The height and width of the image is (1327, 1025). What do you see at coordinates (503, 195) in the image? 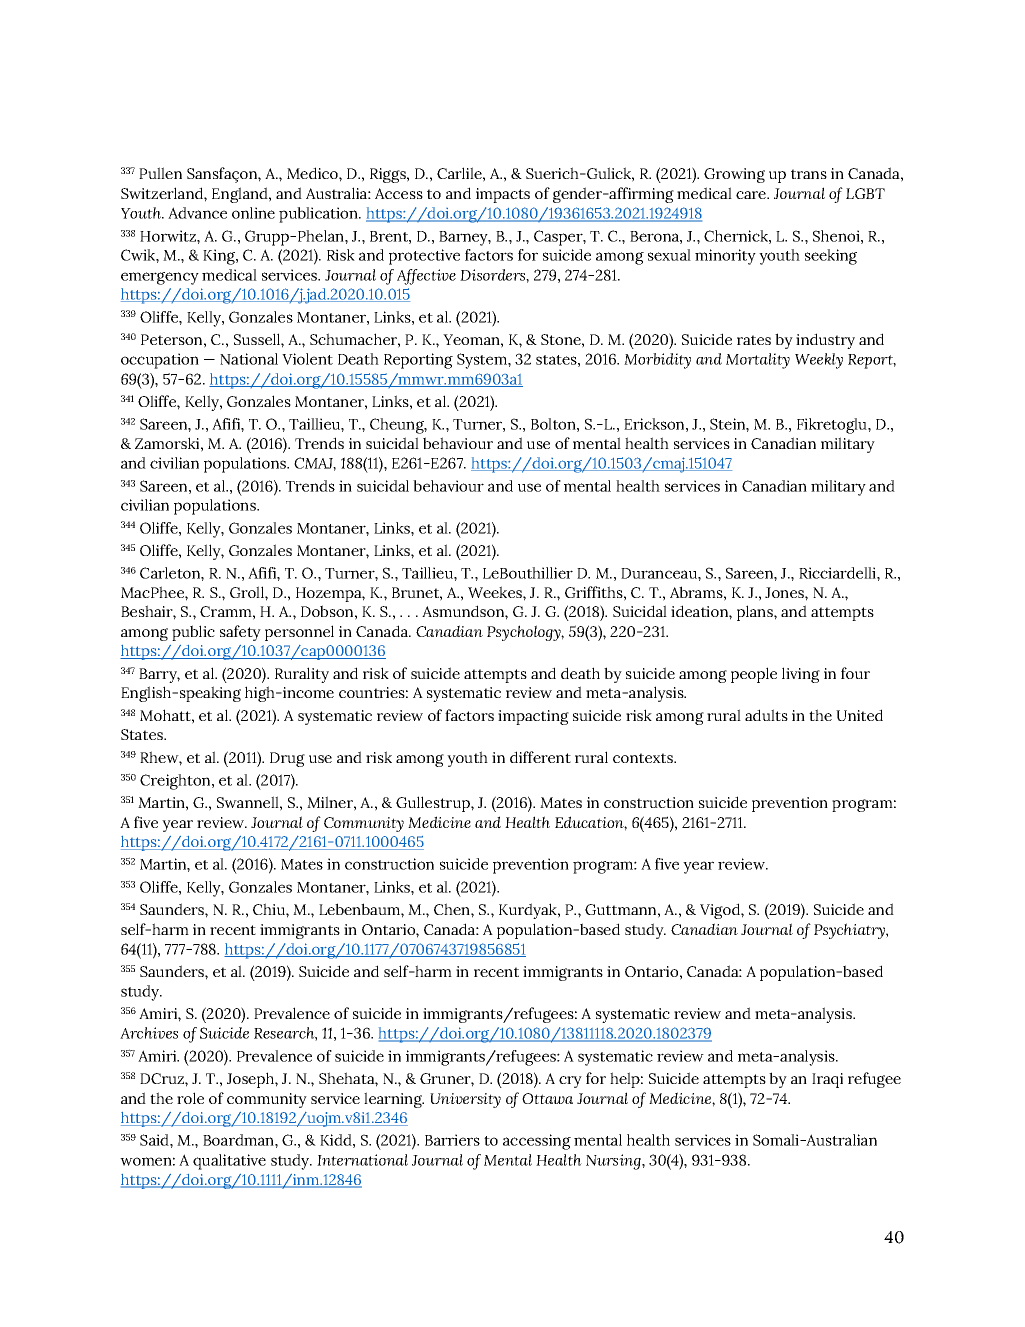
I see `impacts` at bounding box center [503, 195].
